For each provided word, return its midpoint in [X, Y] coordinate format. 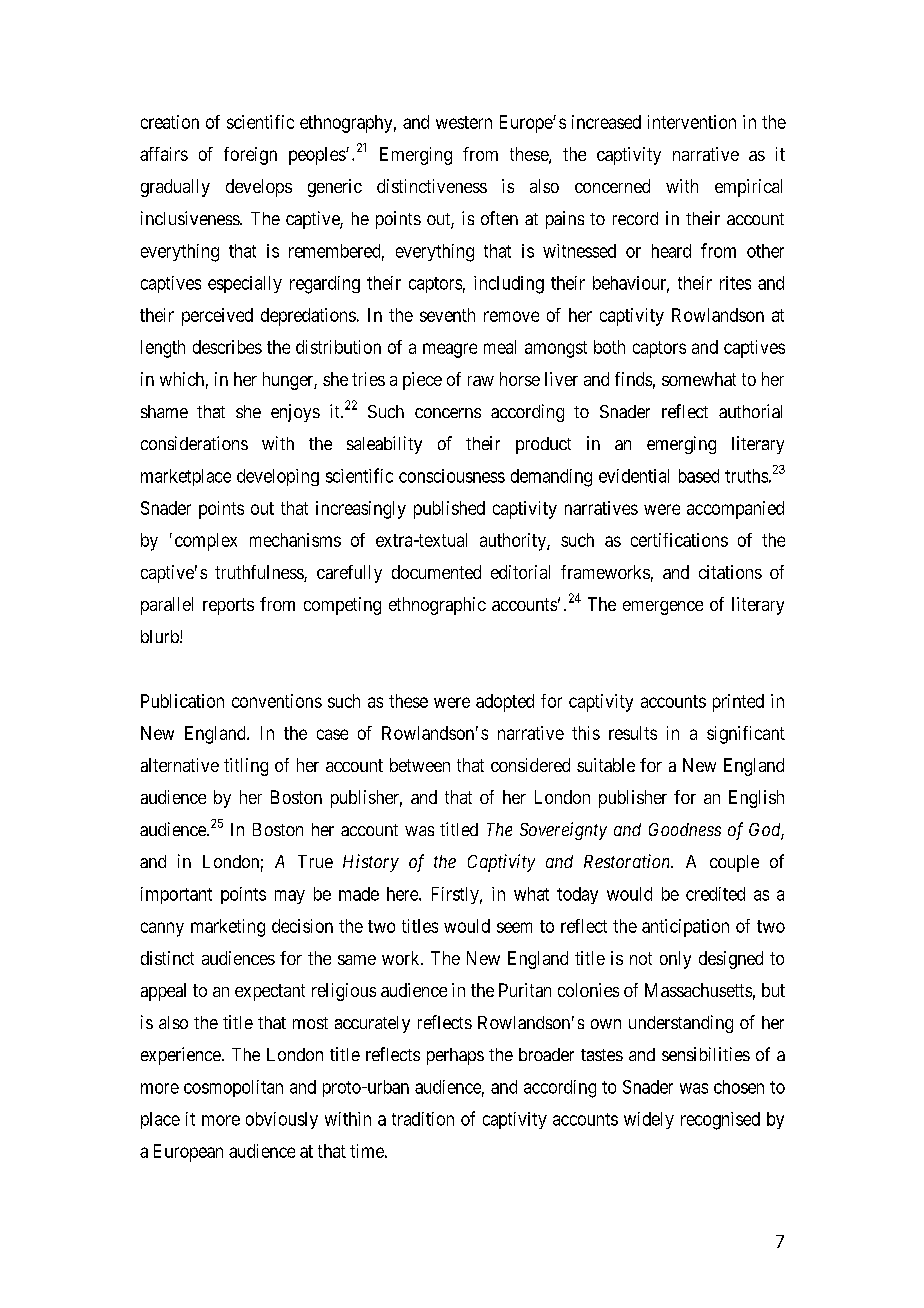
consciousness [452, 476]
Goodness [685, 829]
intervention [692, 122]
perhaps [455, 1056]
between [420, 765]
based [699, 476]
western [464, 122]
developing [278, 477]
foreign [250, 156]
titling [246, 767]
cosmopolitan [233, 1088]
